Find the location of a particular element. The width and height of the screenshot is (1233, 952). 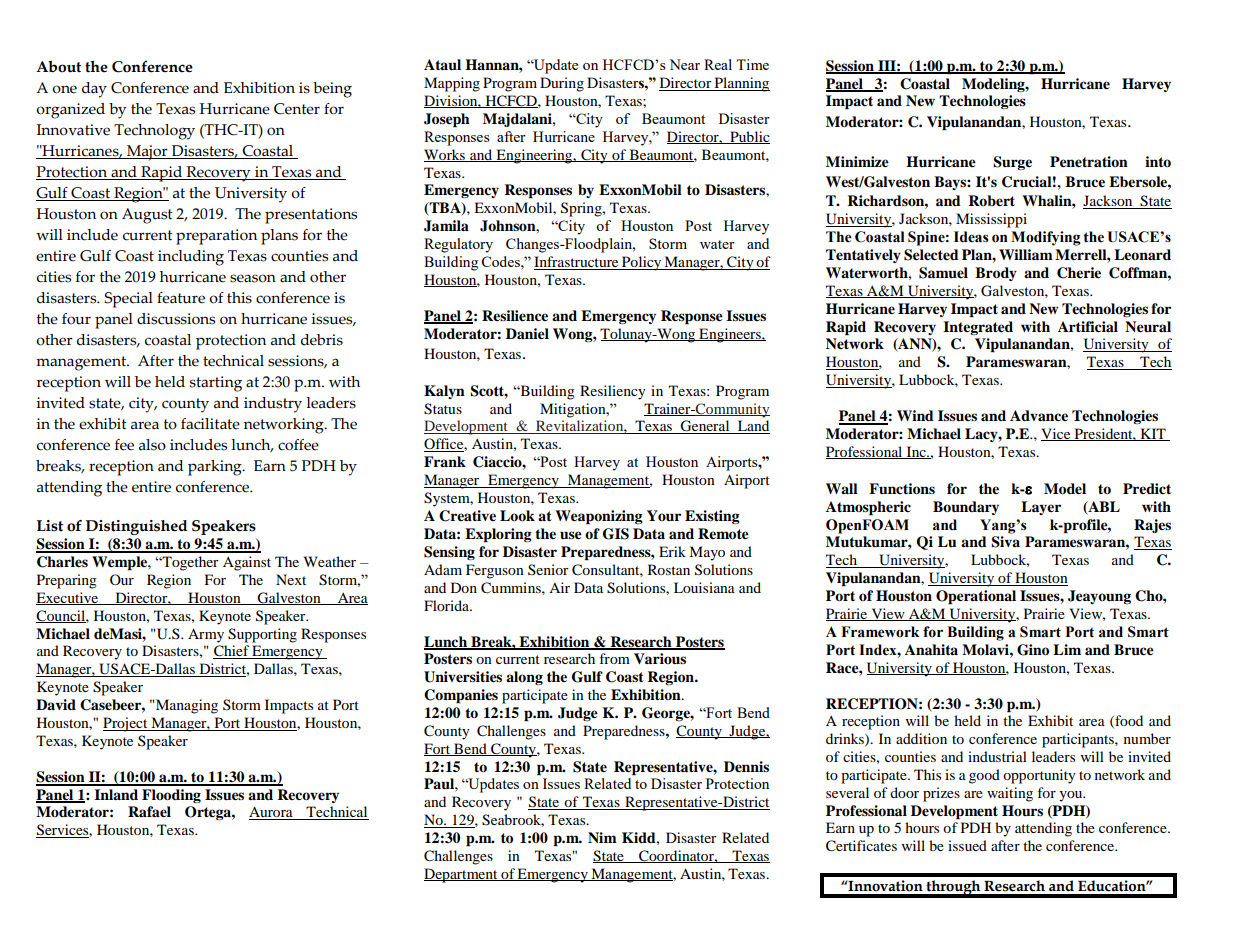

Army is located at coordinates (206, 635).
